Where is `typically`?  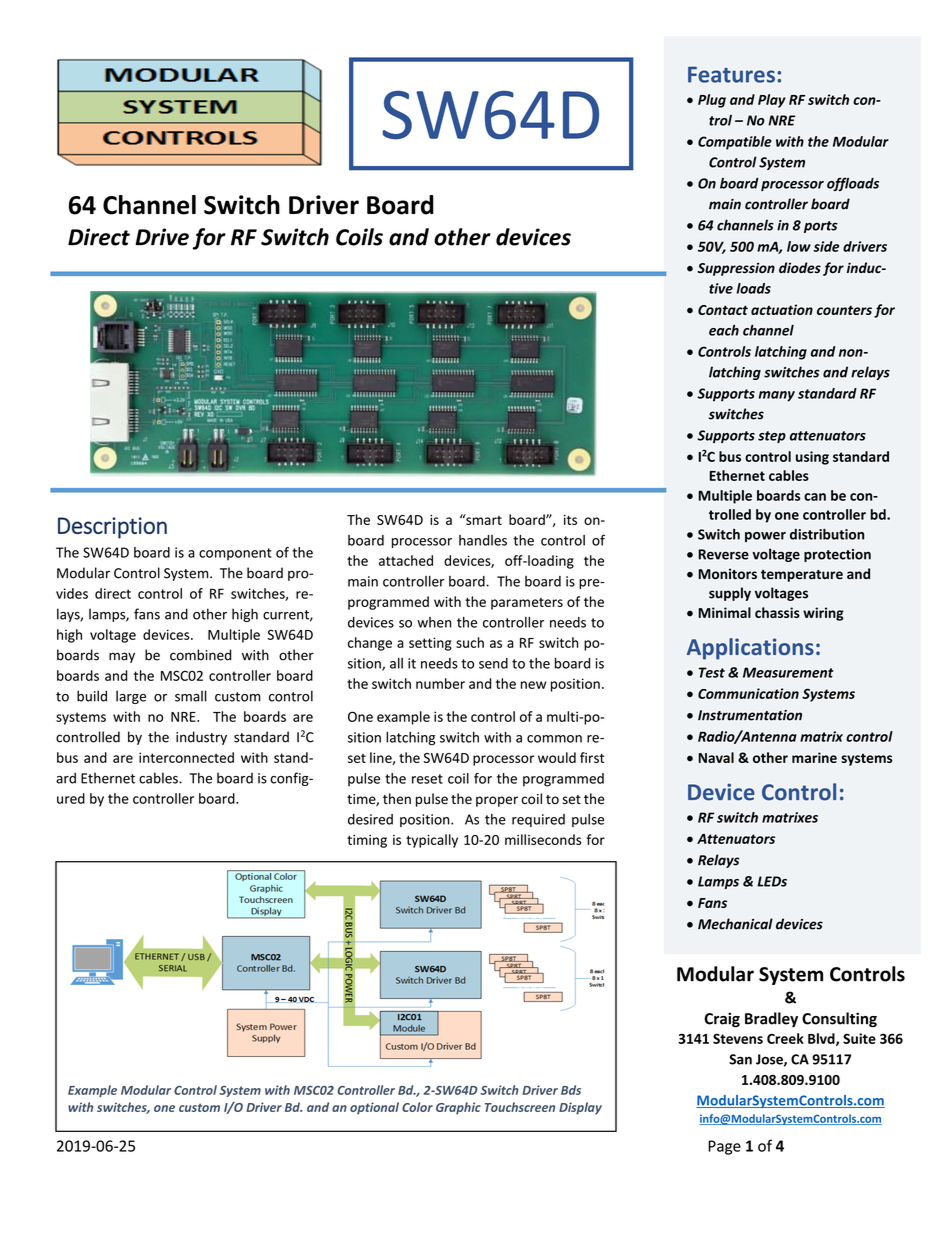
typically is located at coordinates (432, 841).
